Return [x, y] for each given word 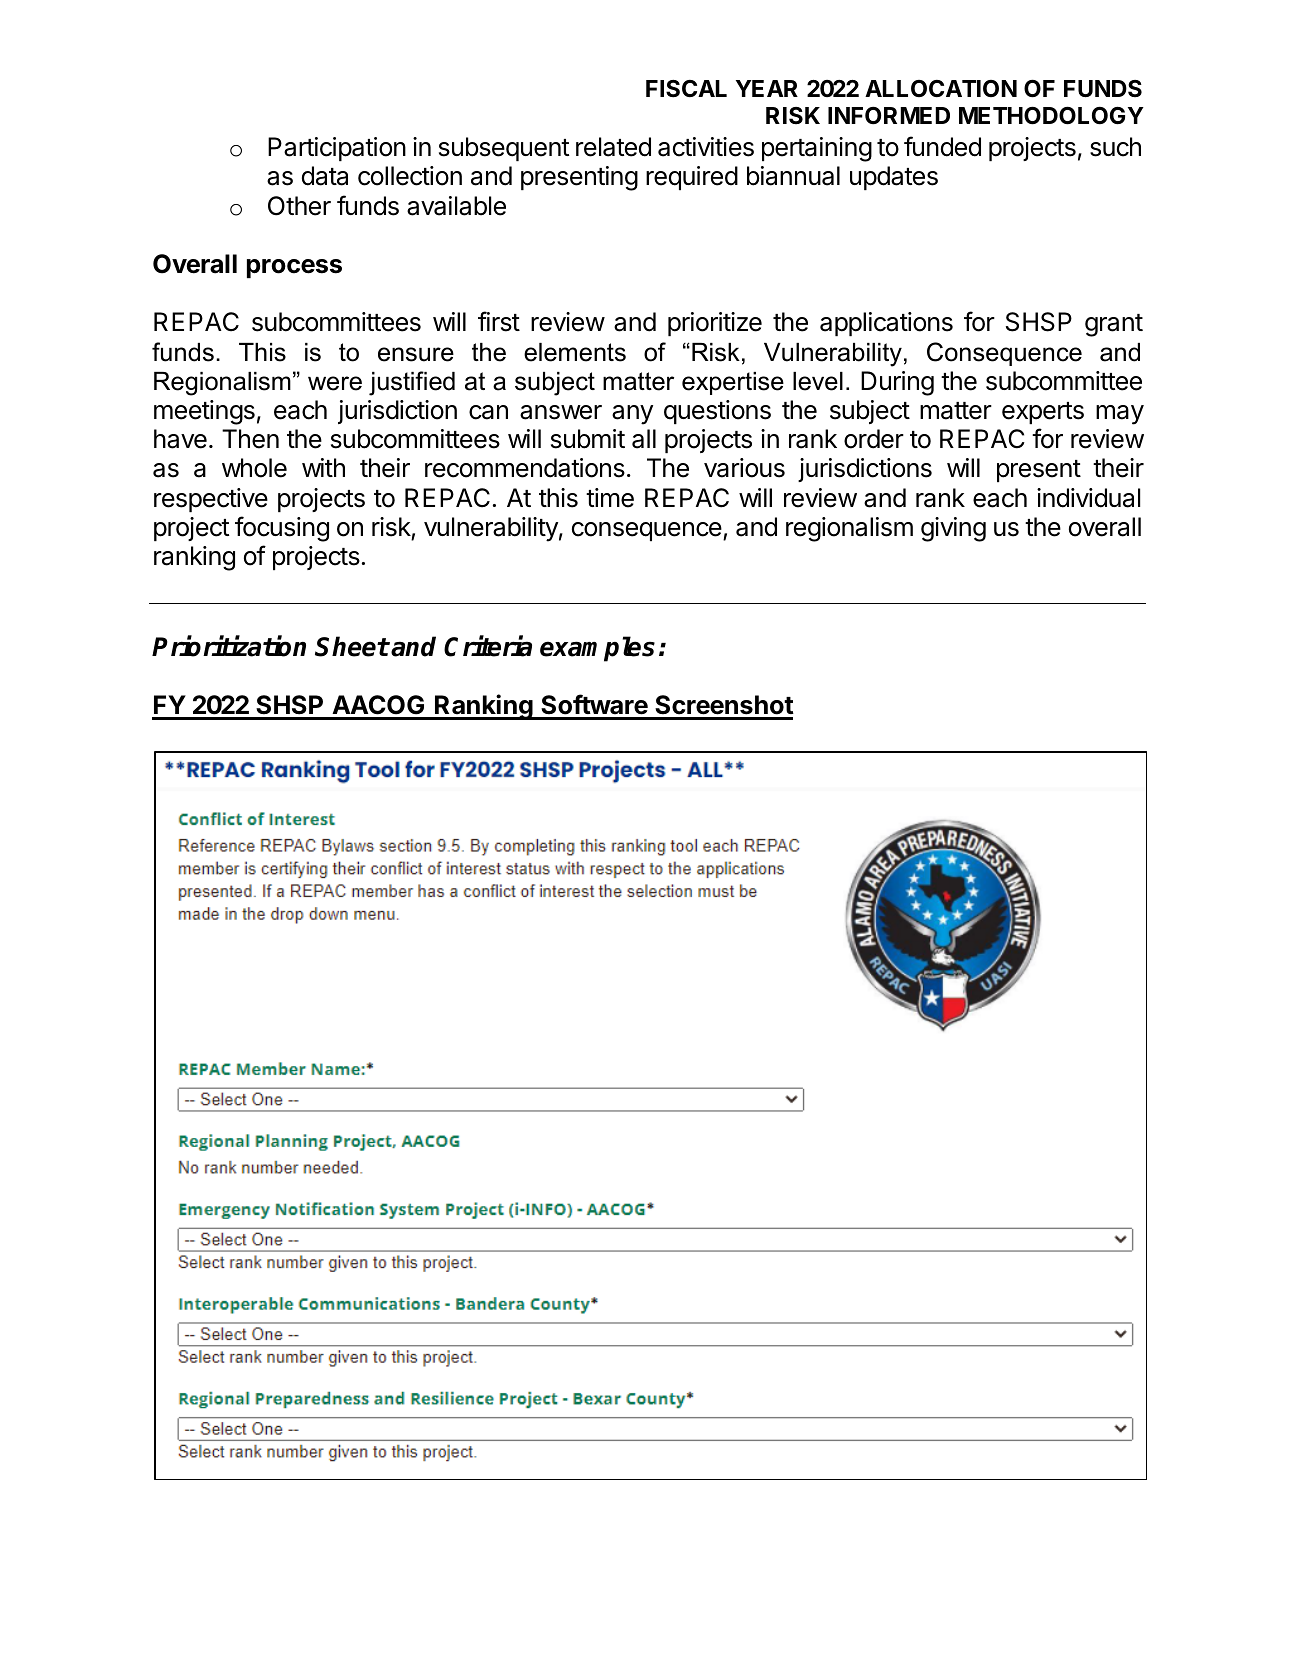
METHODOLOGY [1051, 115]
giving [953, 529]
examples [597, 649]
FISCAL [686, 89]
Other [299, 206]
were [335, 383]
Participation [337, 149]
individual [1088, 498]
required [692, 178]
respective [211, 500]
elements [575, 352]
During [897, 383]
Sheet [352, 646]
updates [894, 178]
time [610, 498]
